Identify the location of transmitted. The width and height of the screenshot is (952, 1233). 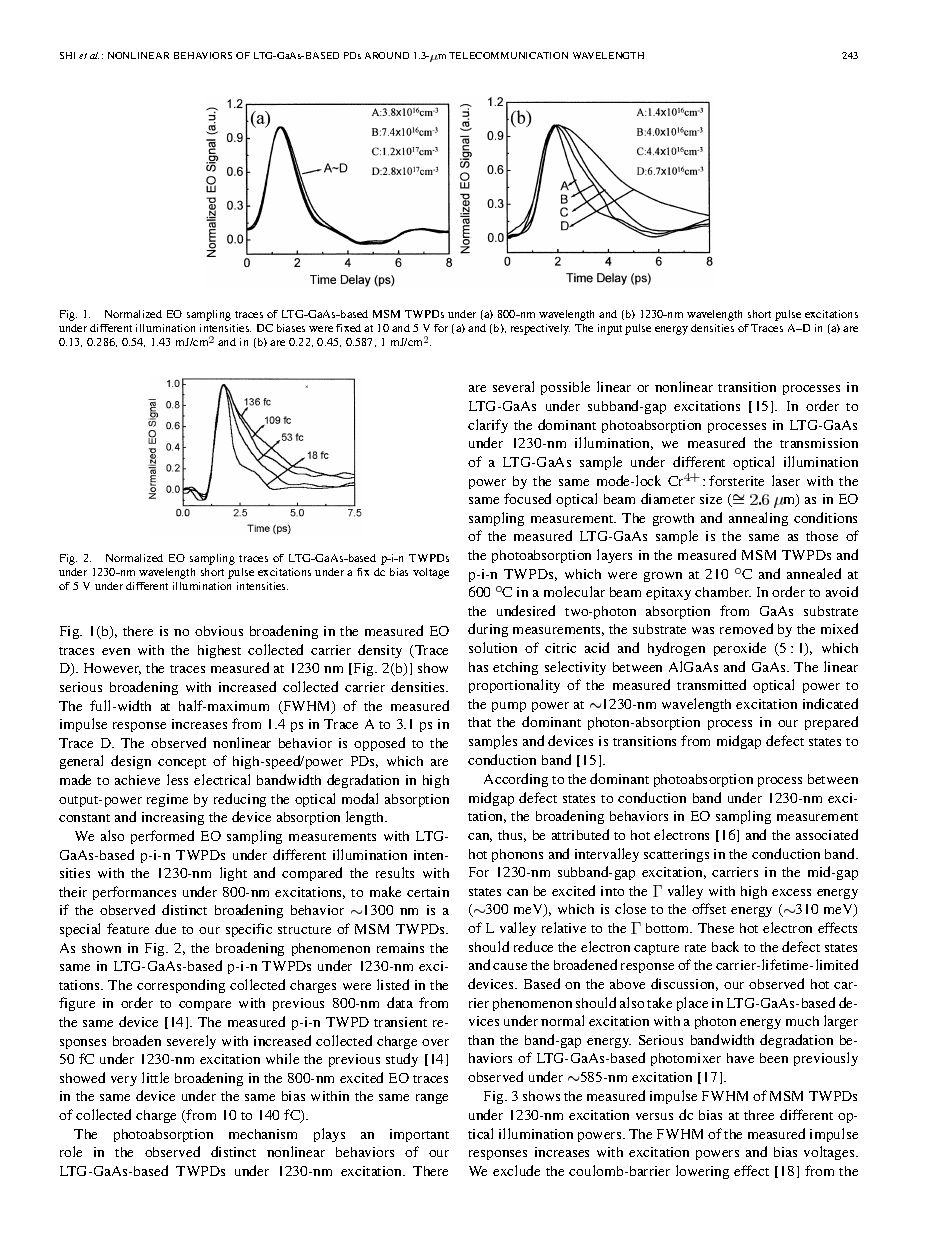
(711, 684).
